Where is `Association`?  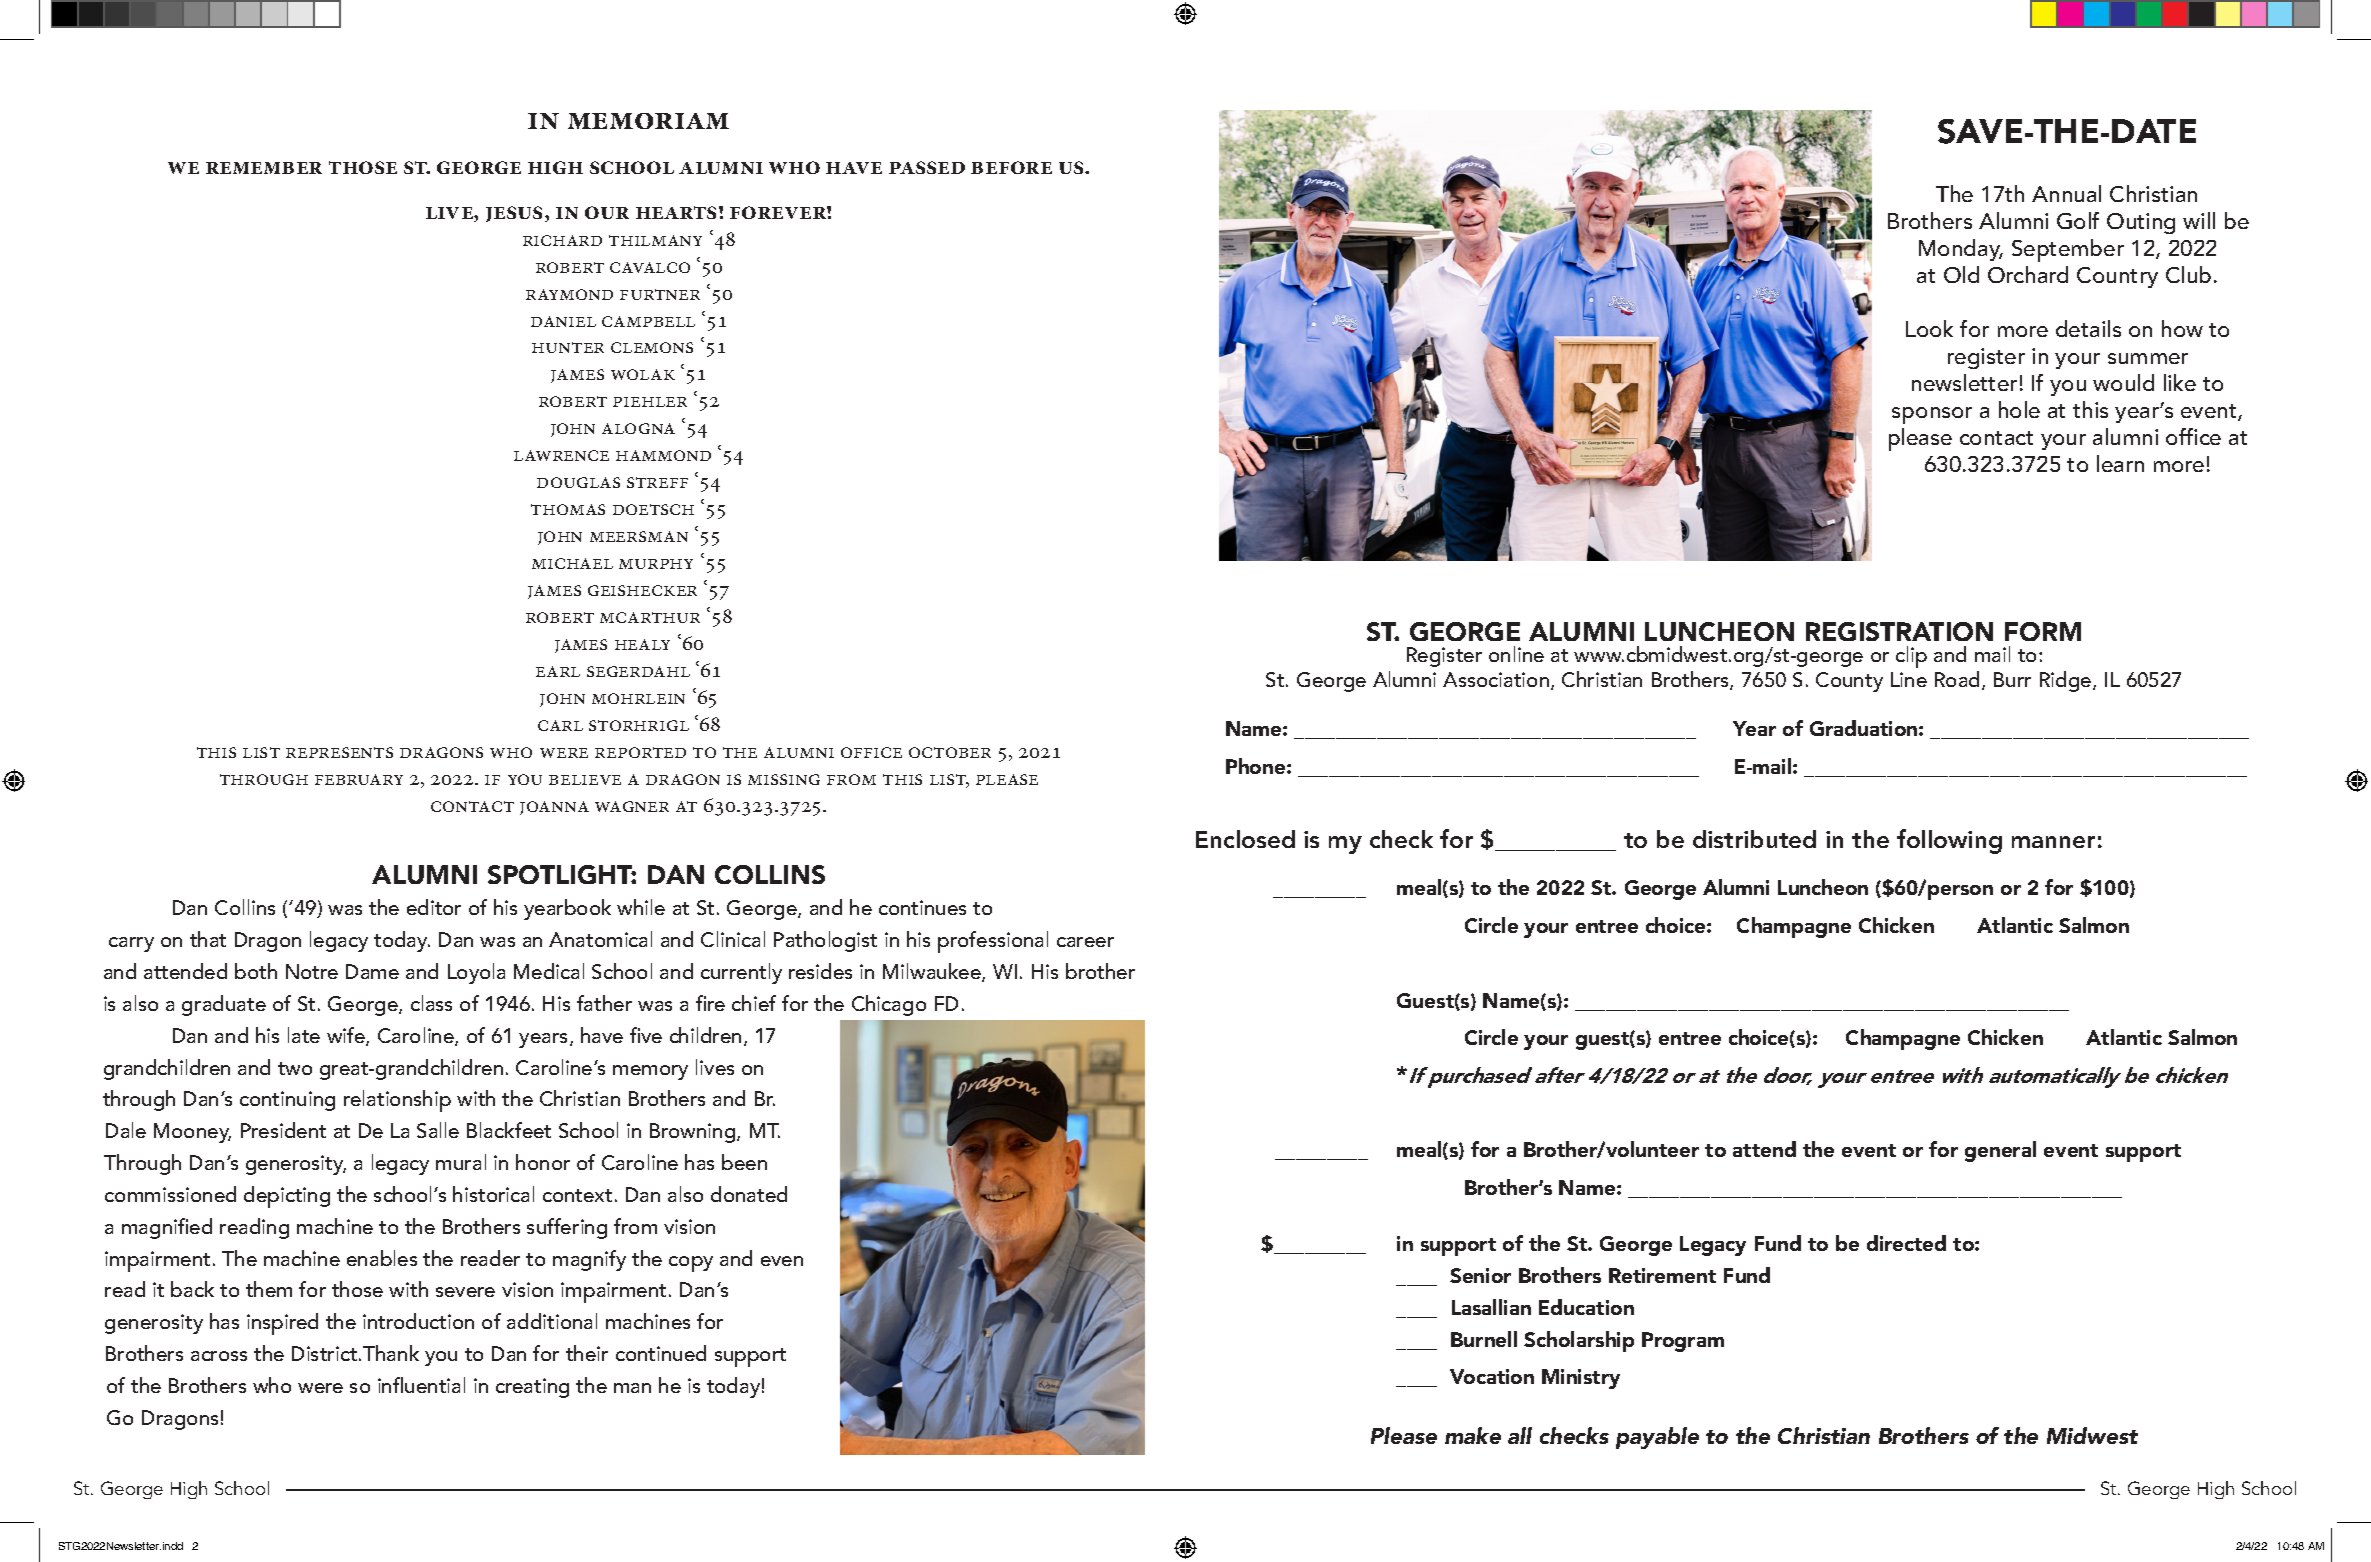 Association is located at coordinates (1497, 681).
